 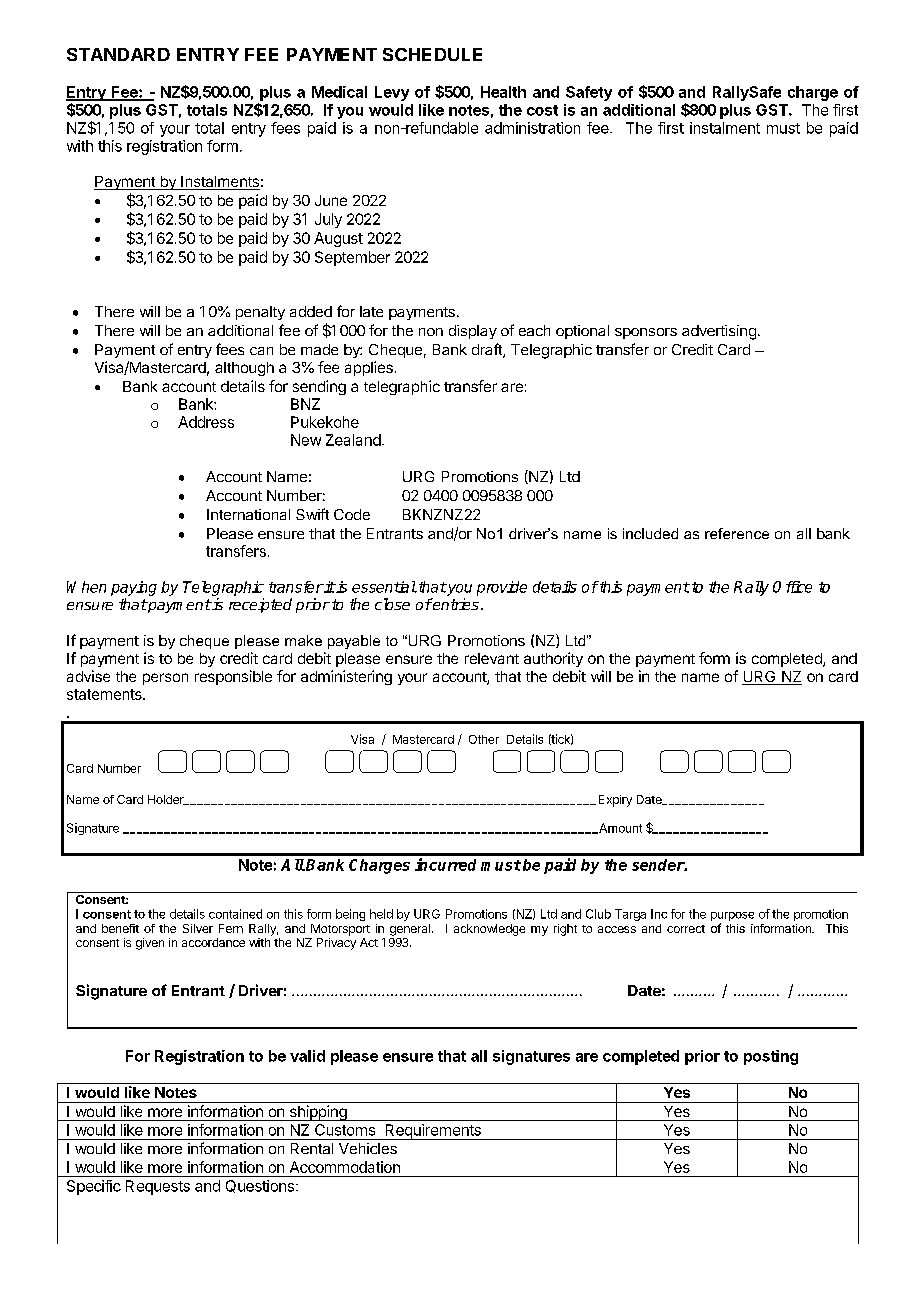 What do you see at coordinates (158, 1187) in the page?
I see `Requests` at bounding box center [158, 1187].
